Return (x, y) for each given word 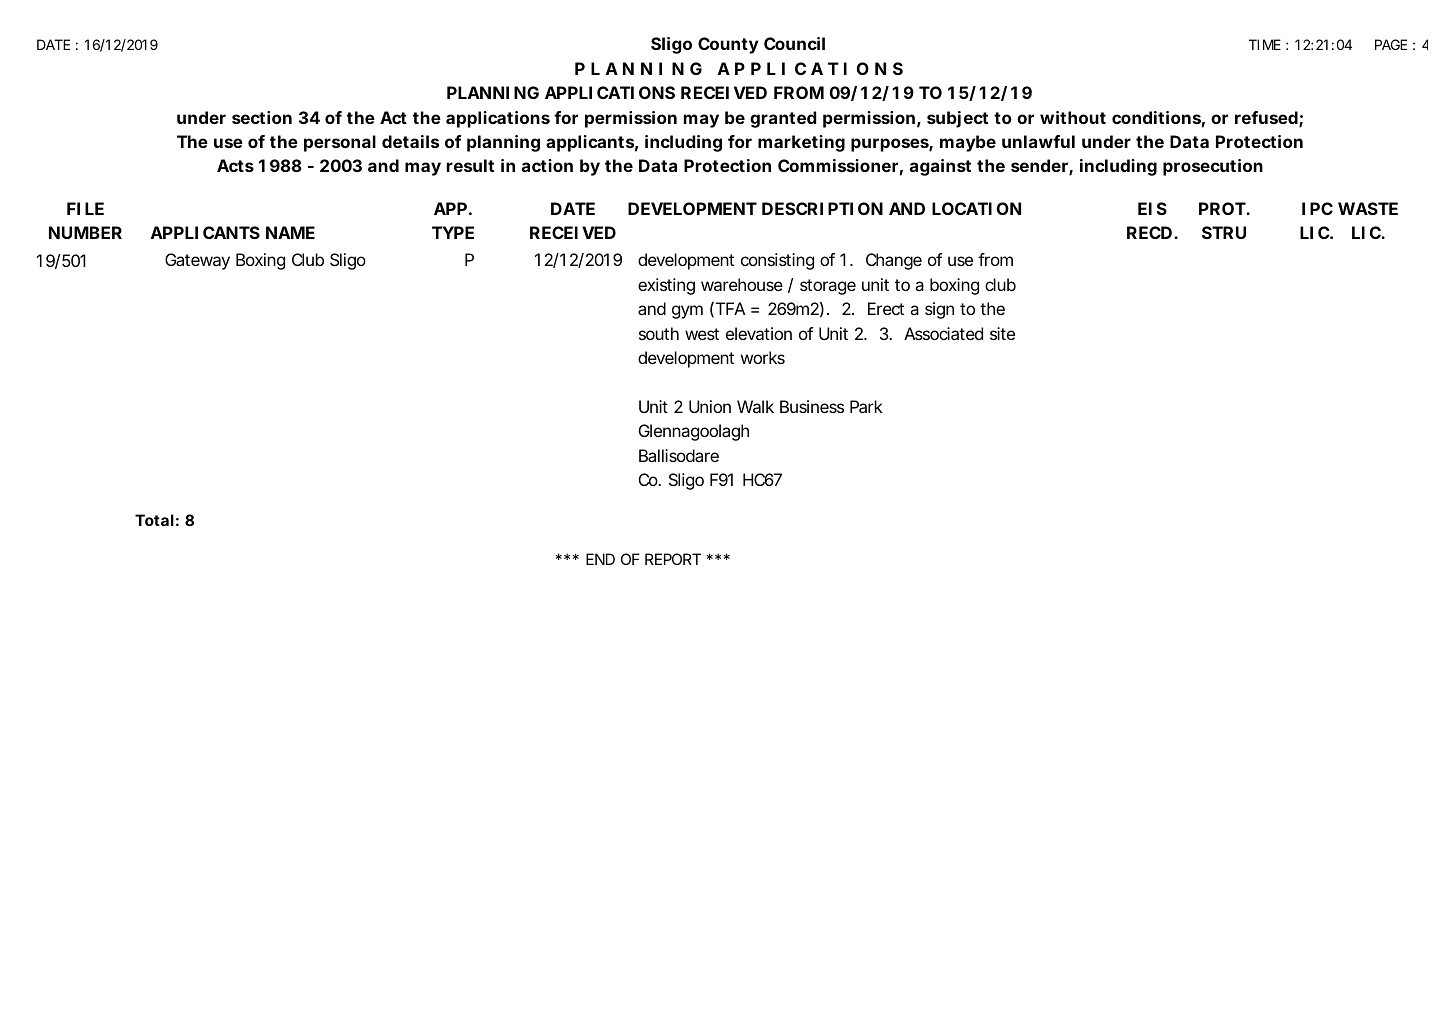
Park (866, 406)
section (262, 117)
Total (154, 520)
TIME (1265, 44)
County (728, 45)
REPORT (673, 559)
